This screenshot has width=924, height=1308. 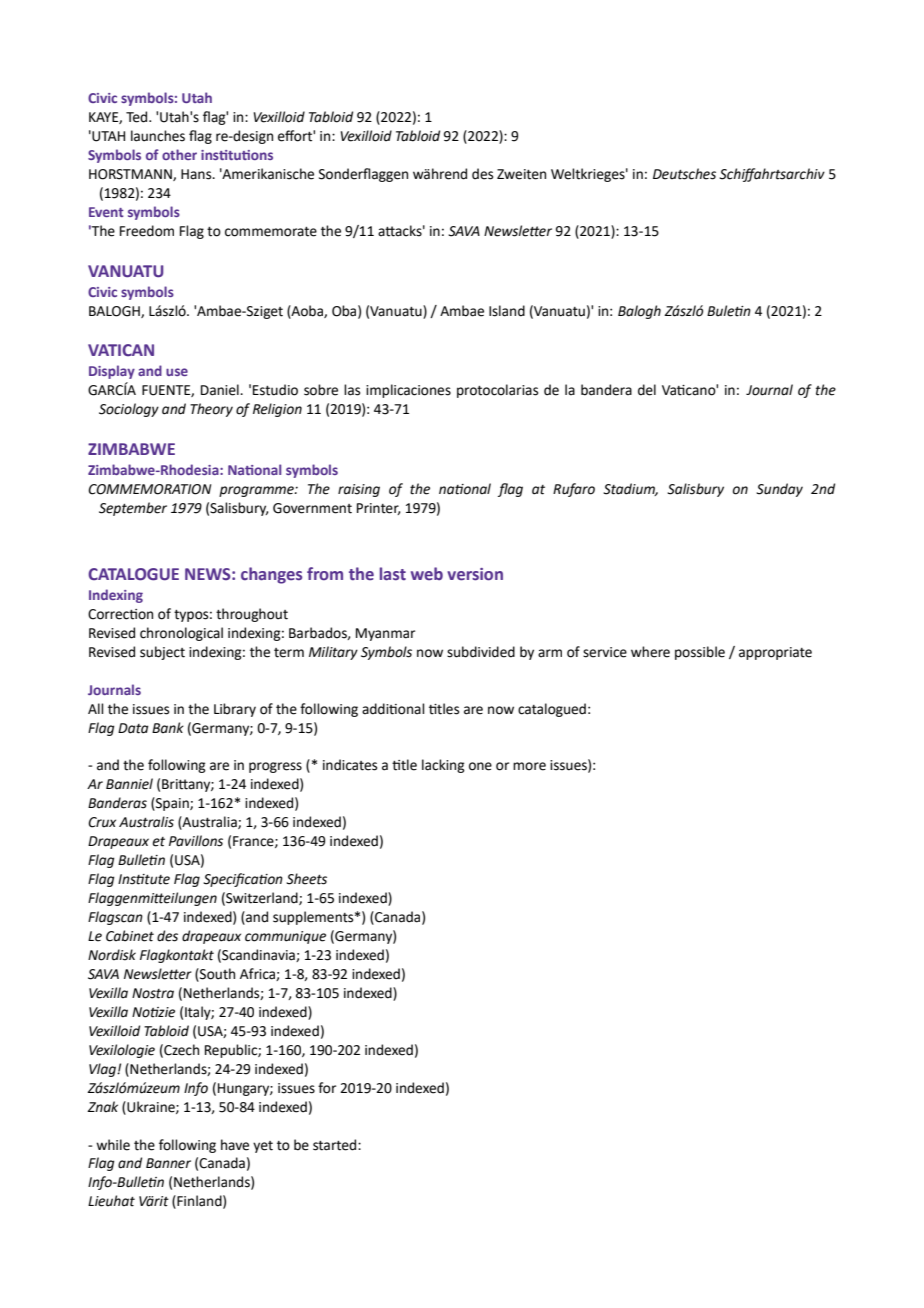 I want to click on Island, so click(x=507, y=311).
